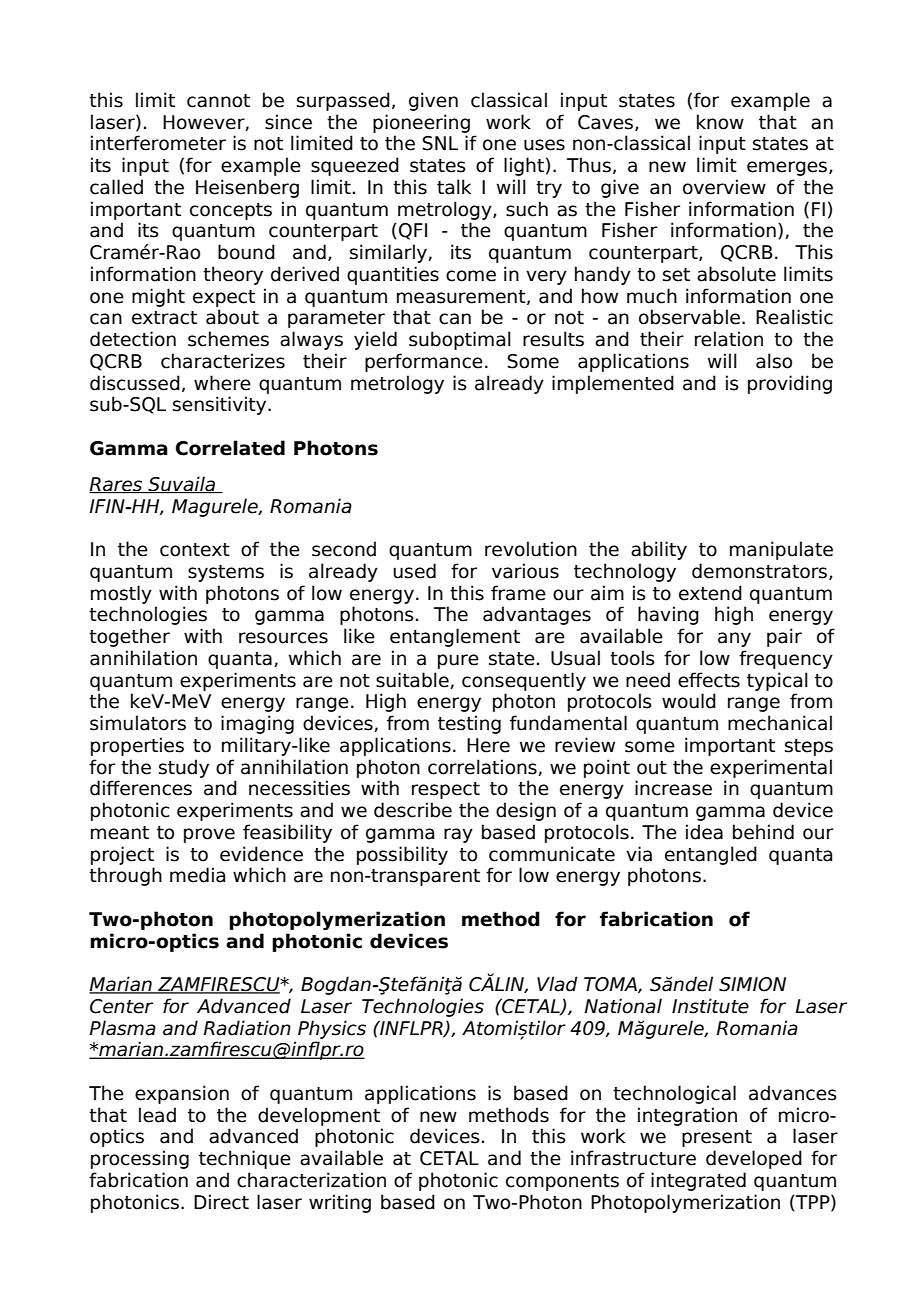 Image resolution: width=924 pixels, height=1308 pixels. I want to click on components, so click(562, 1182).
